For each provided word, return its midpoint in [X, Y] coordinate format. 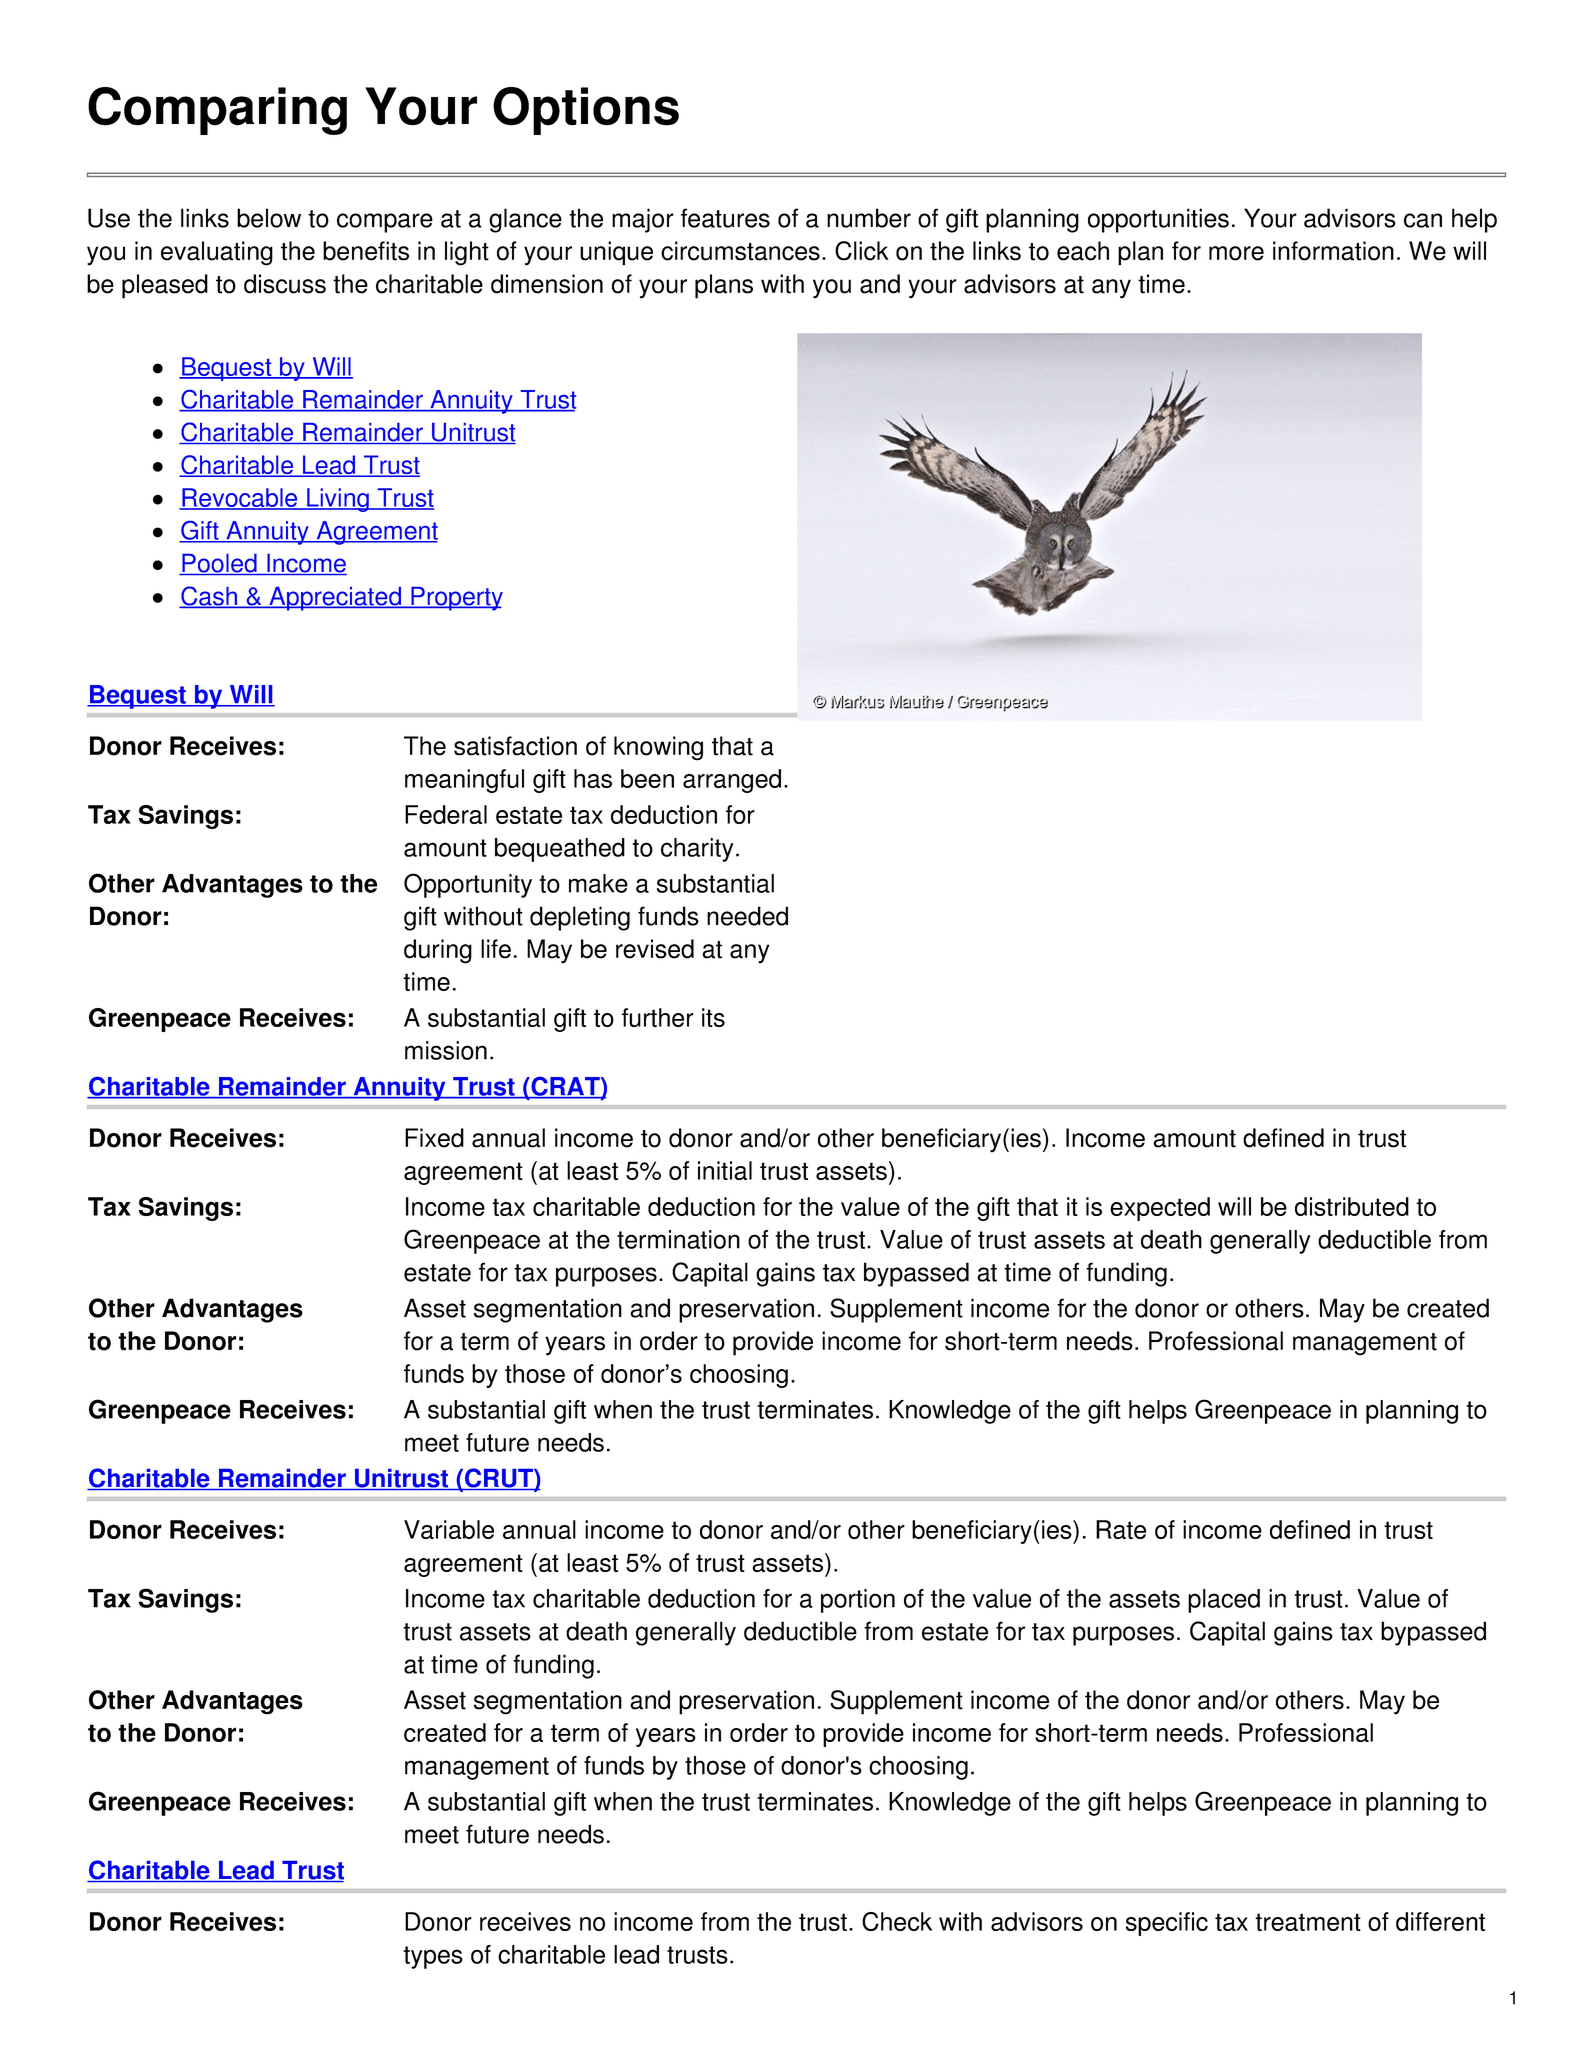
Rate [1121, 1529]
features [725, 218]
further [658, 1017]
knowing [658, 748]
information [1333, 251]
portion [858, 1601]
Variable [449, 1529]
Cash [209, 597]
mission [446, 1050]
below [269, 218]
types [433, 1957]
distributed [1352, 1206]
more [1236, 253]
